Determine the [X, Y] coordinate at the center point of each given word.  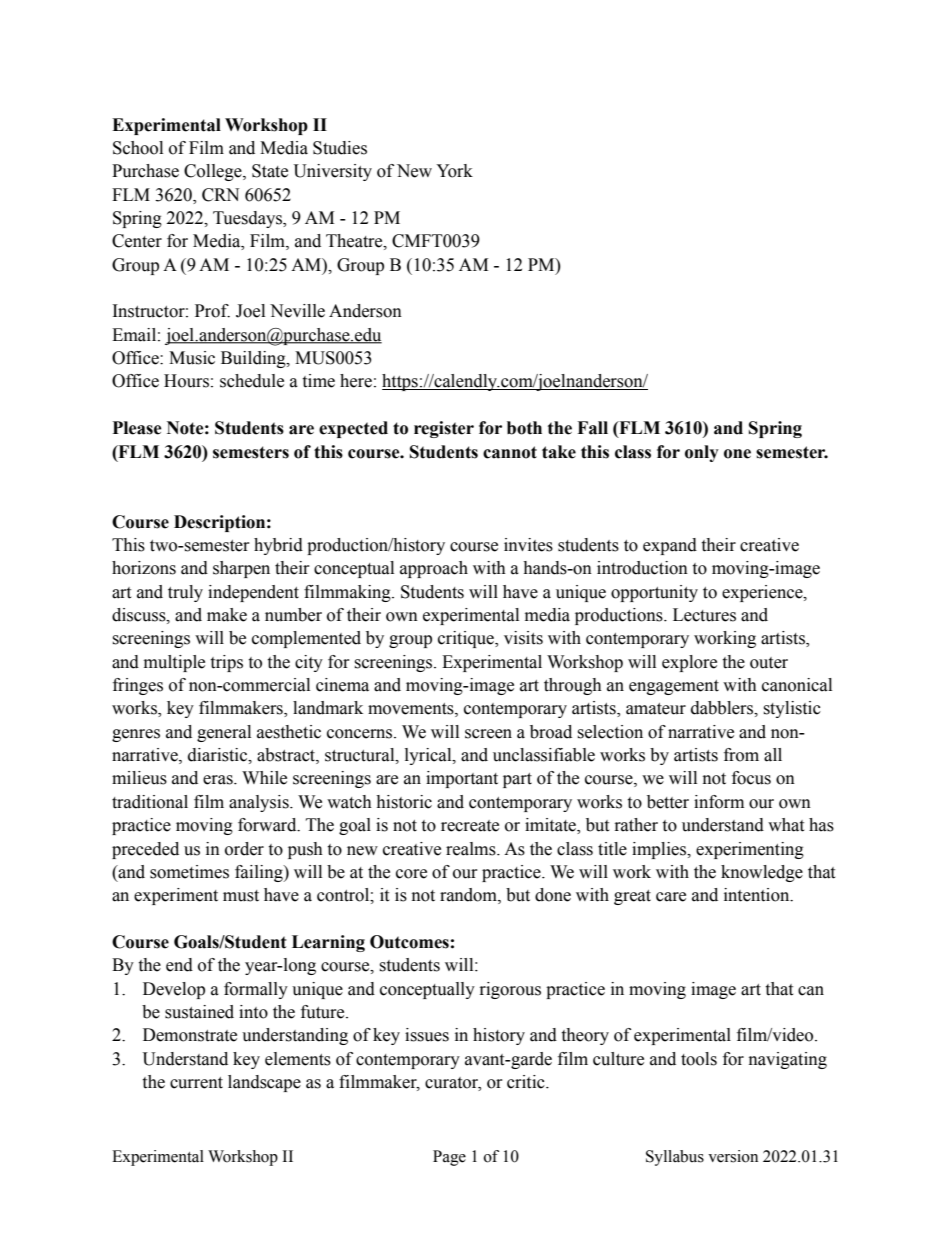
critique [467, 639]
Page [449, 1158]
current [196, 1083]
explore [689, 663]
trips [226, 663]
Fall [592, 428]
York [454, 171]
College [214, 172]
